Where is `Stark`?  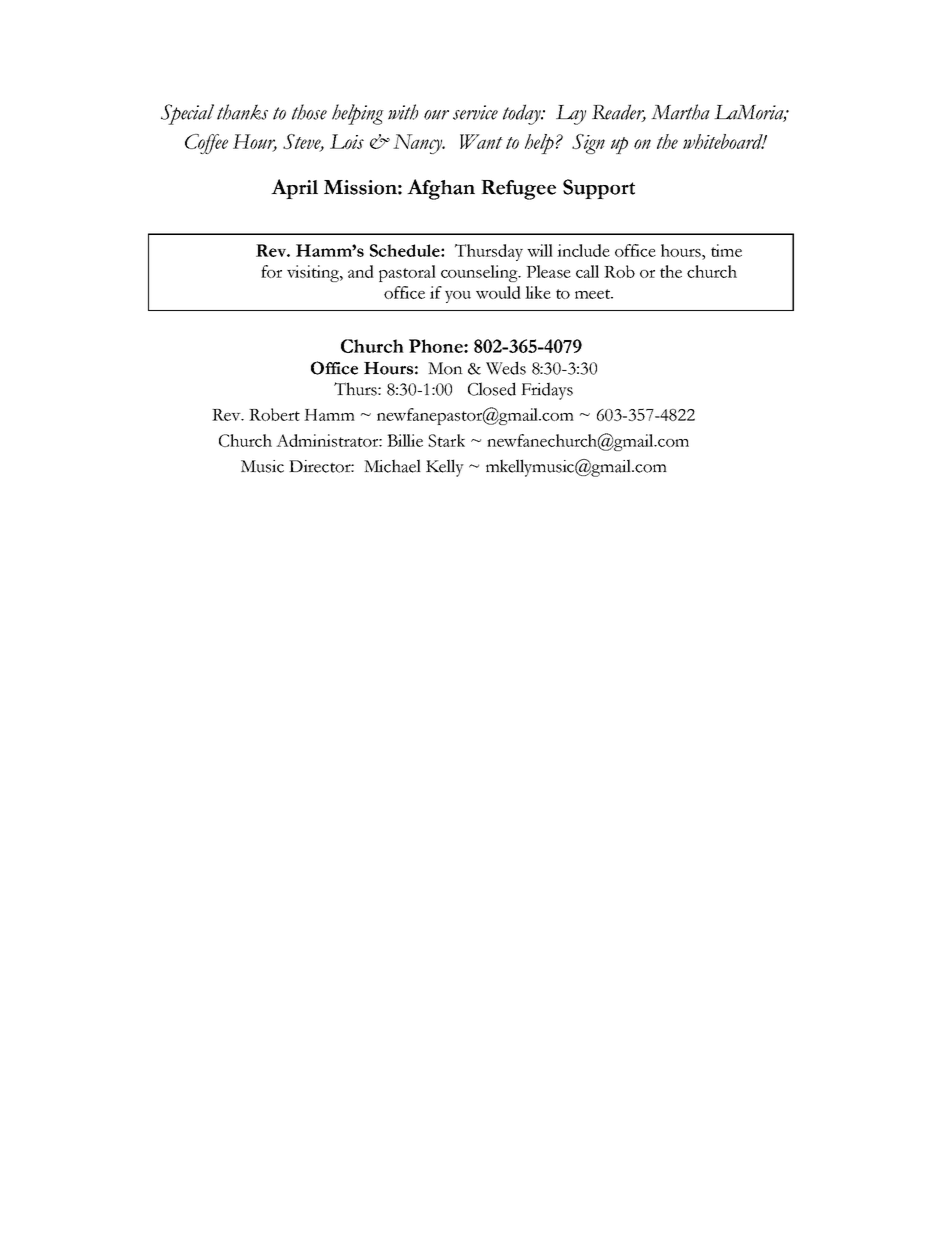 Stark is located at coordinates (446, 440).
